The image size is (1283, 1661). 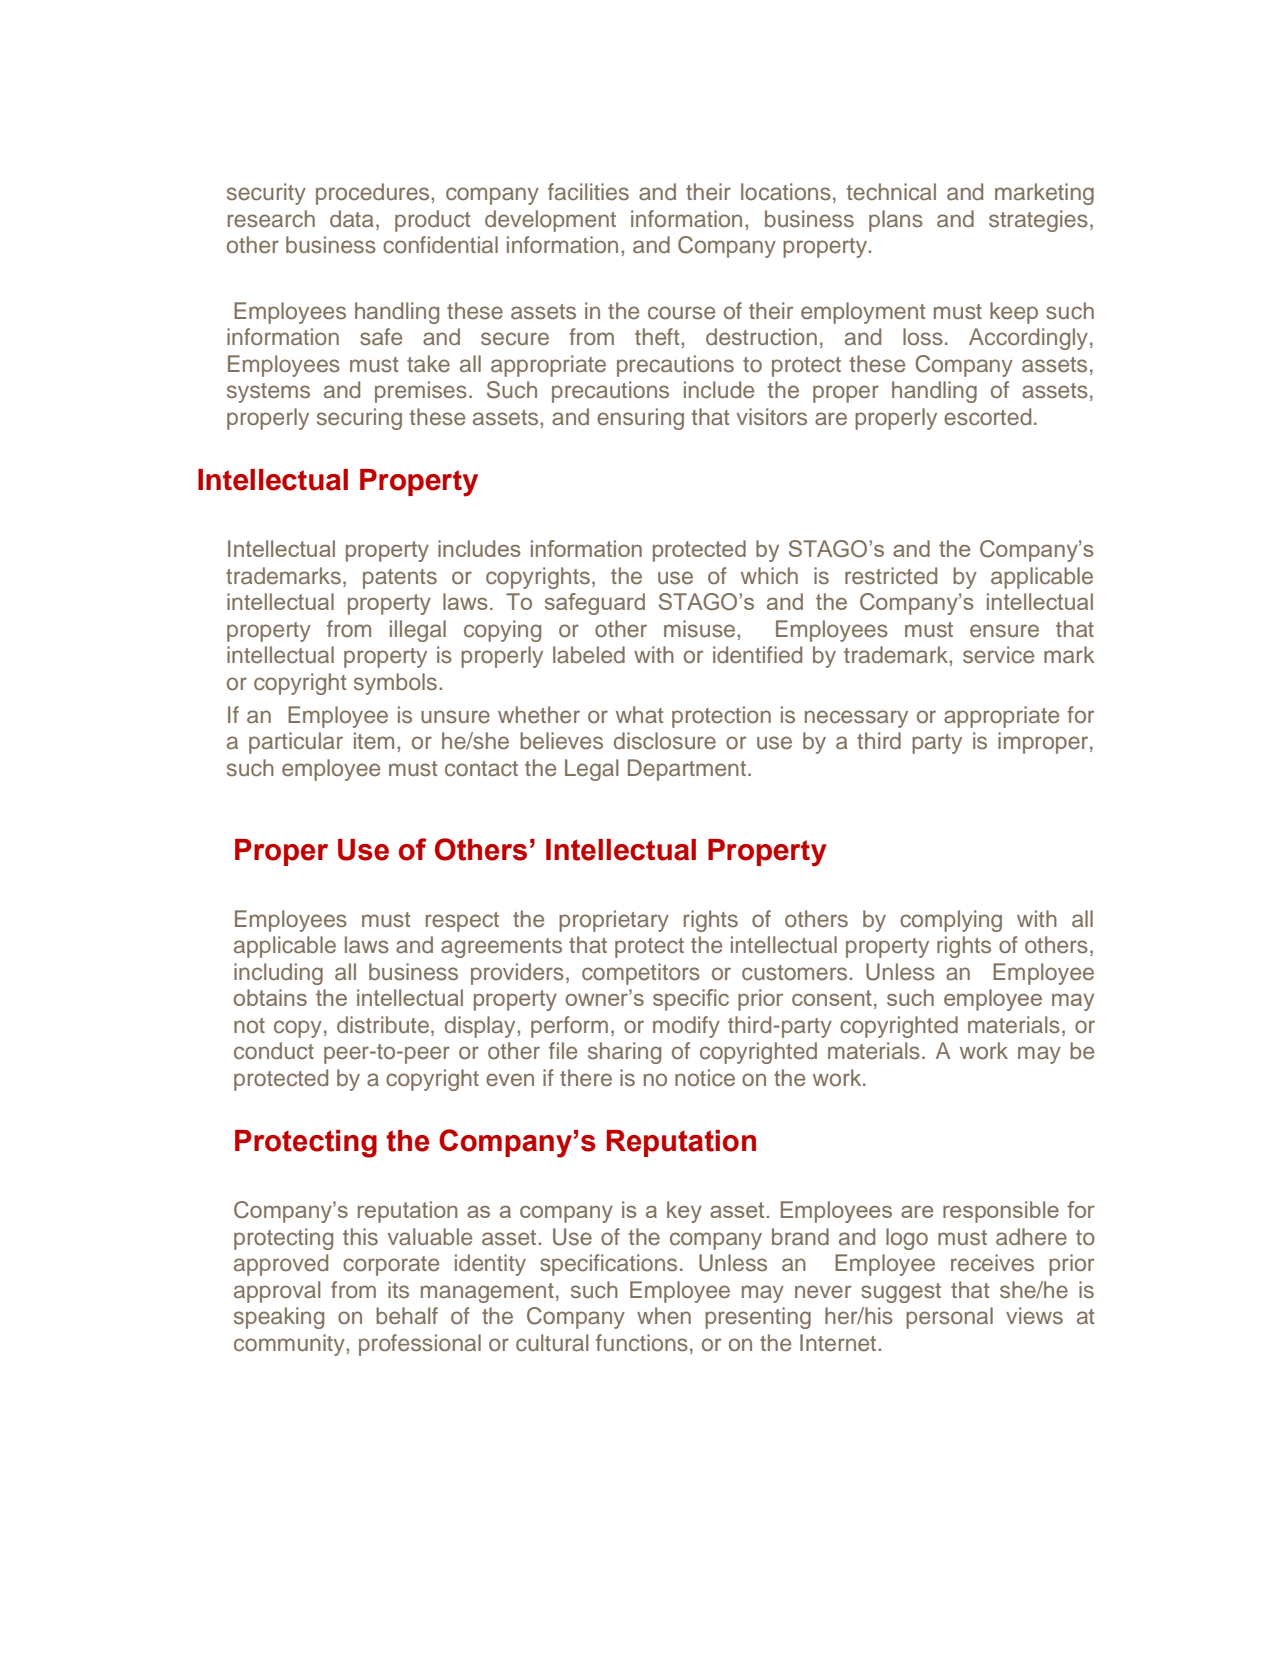 I want to click on data, so click(x=352, y=219).
